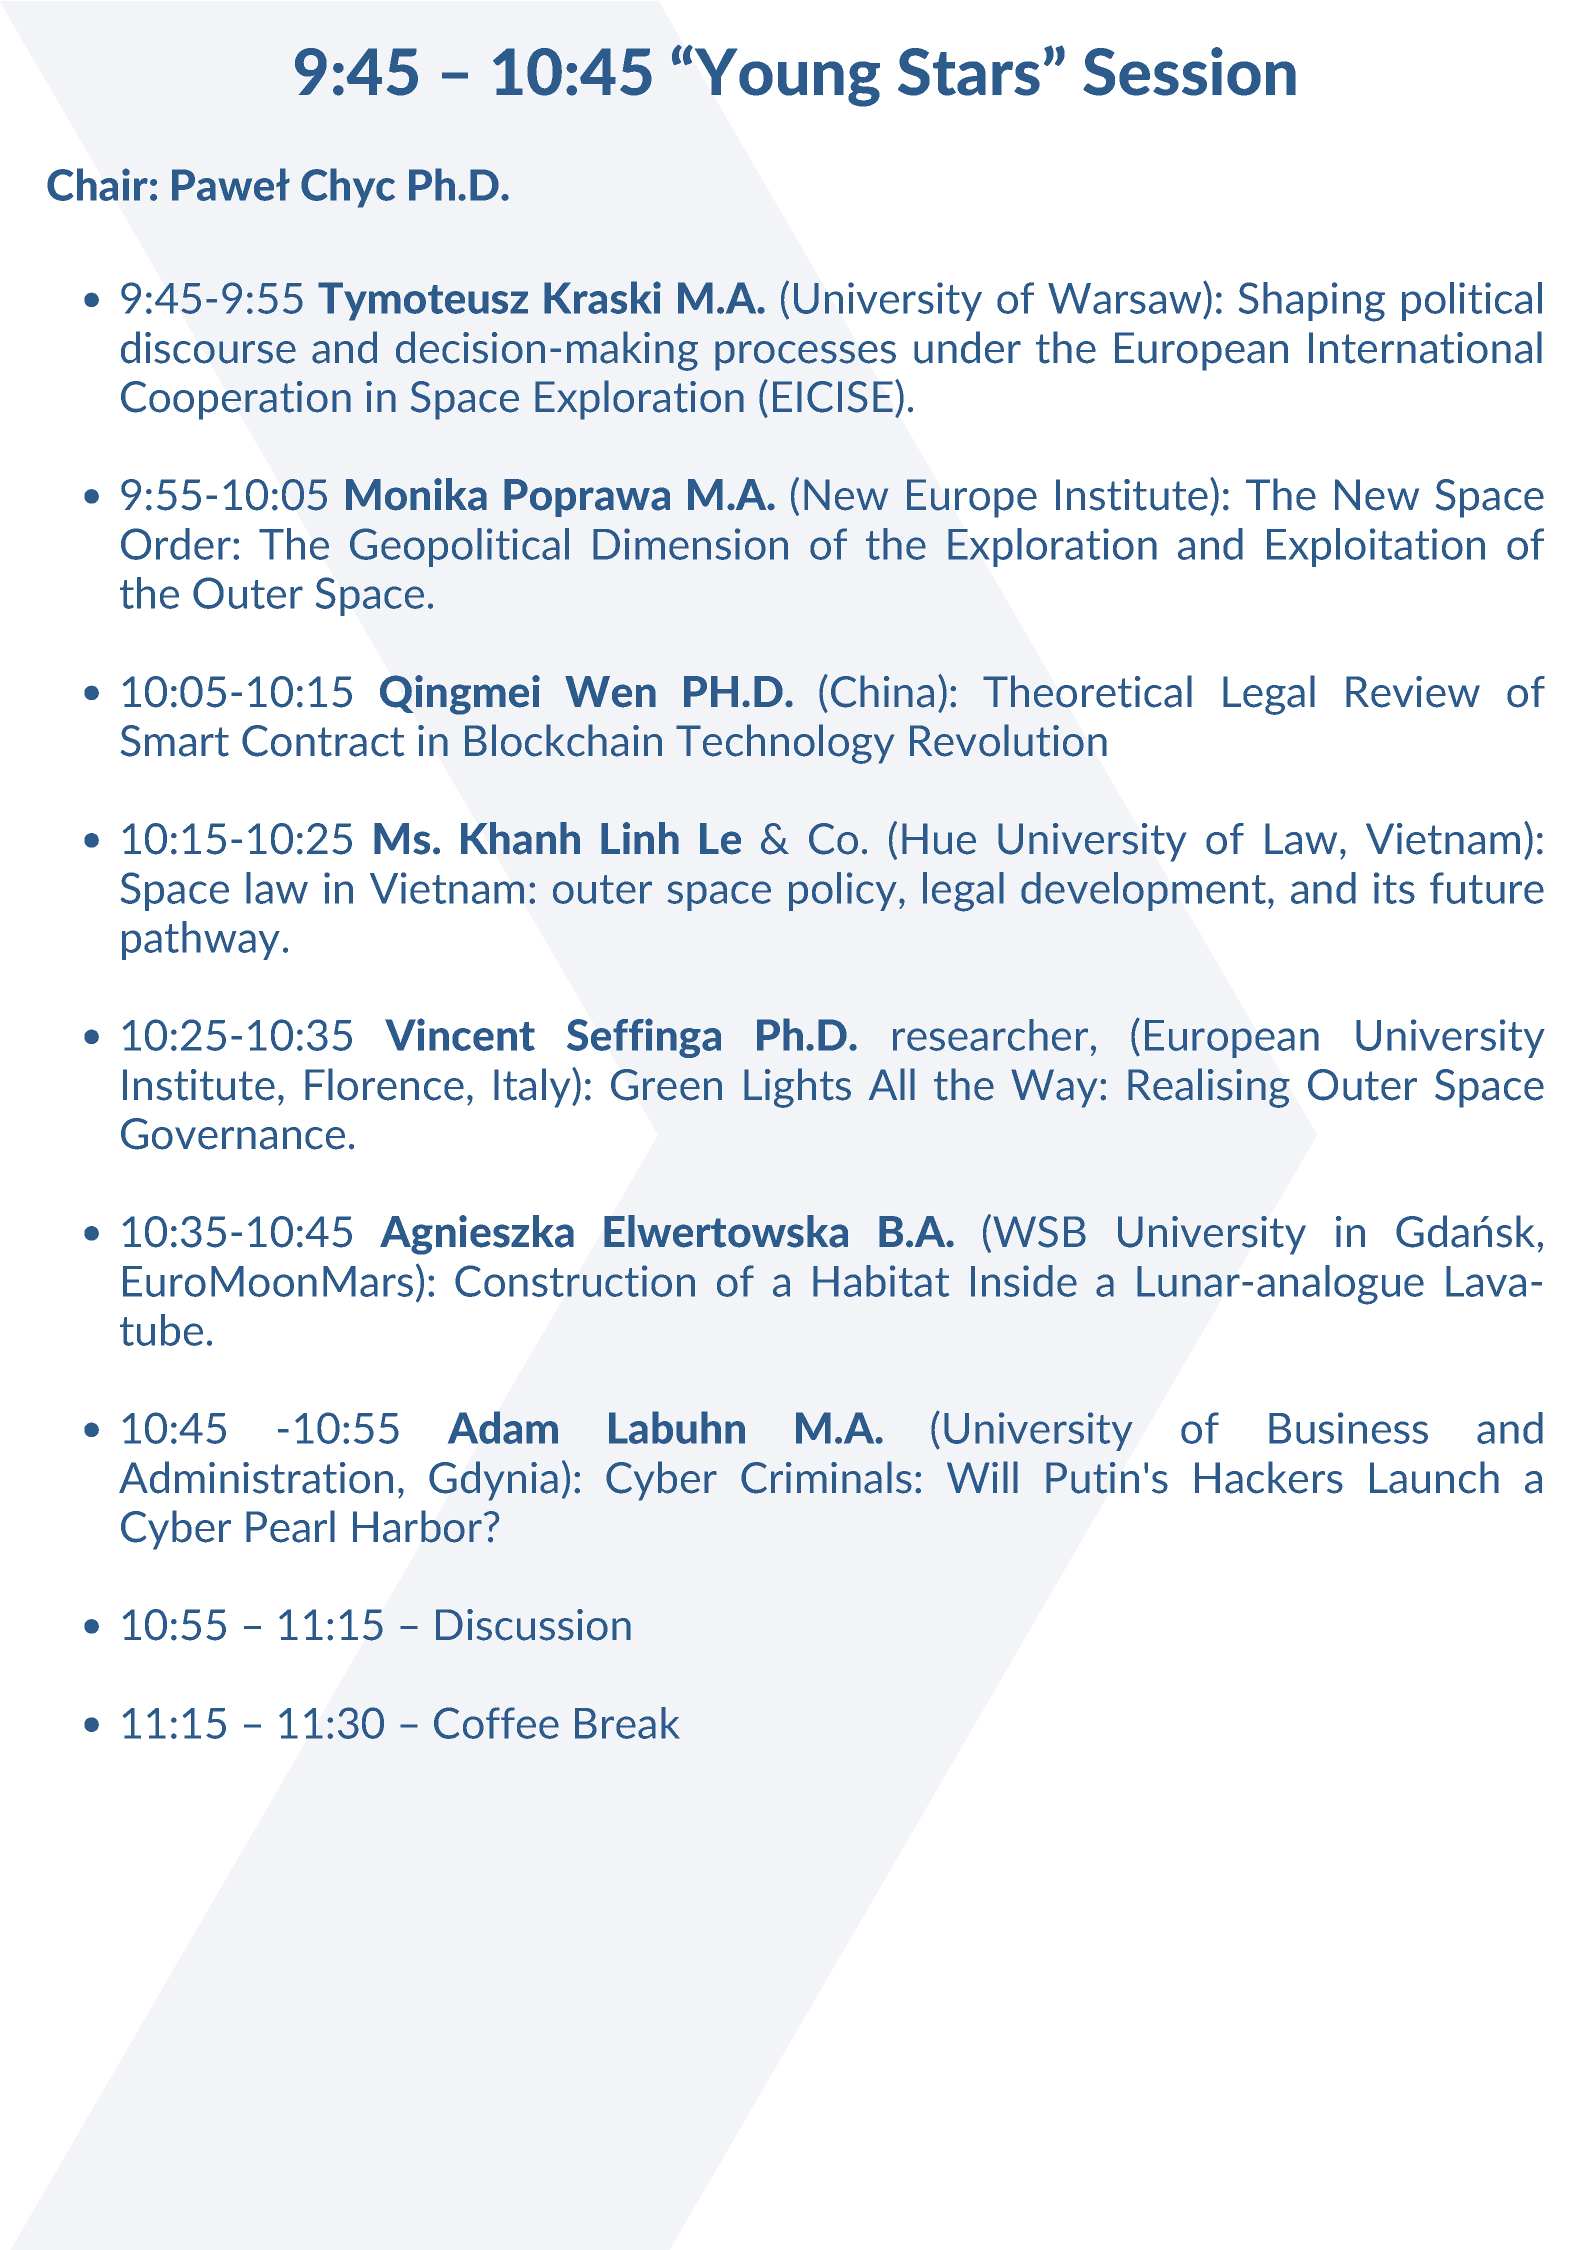  What do you see at coordinates (97, 184) in the screenshot?
I see `Chair` at bounding box center [97, 184].
